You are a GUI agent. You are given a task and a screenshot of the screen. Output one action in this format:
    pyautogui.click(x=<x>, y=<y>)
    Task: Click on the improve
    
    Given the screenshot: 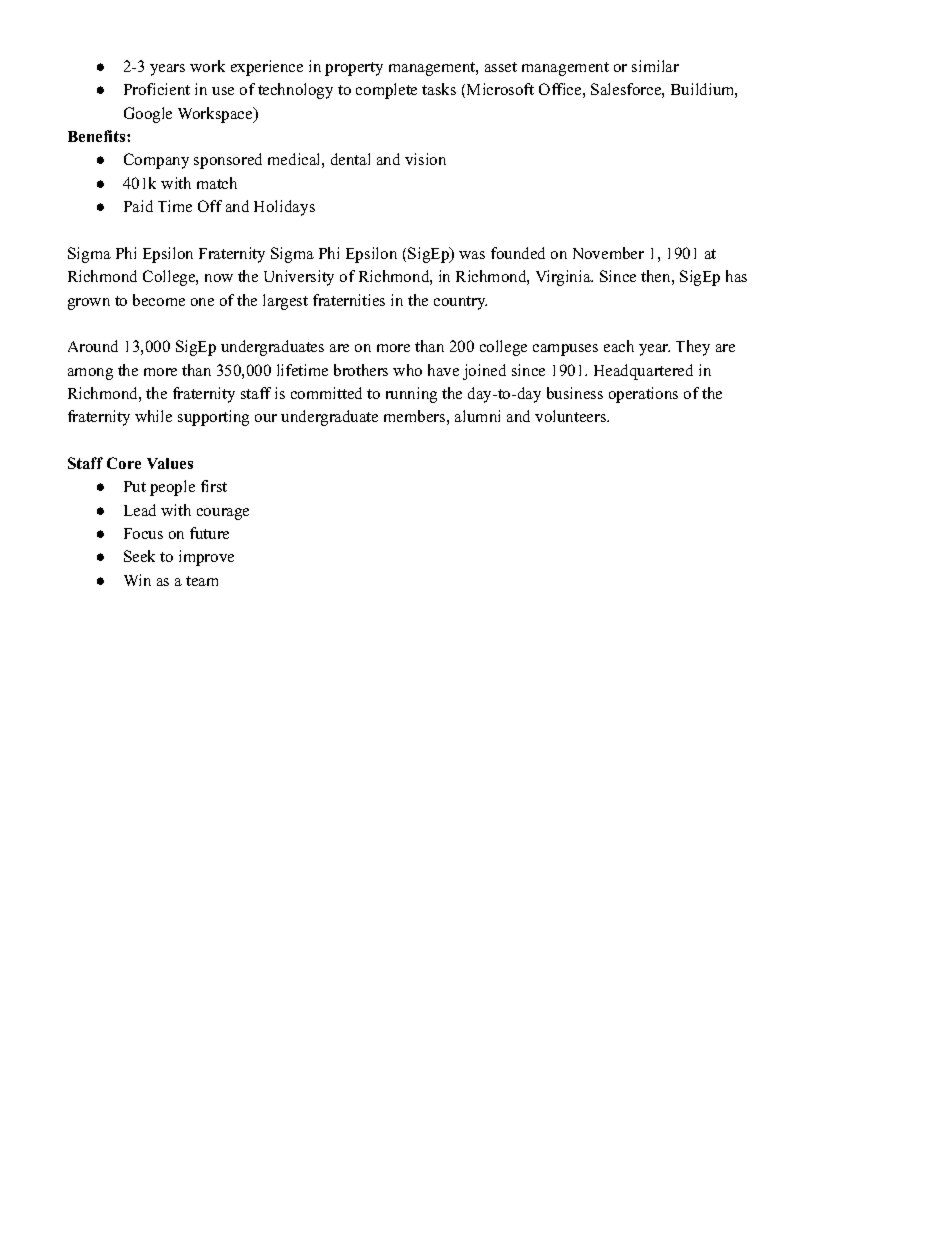 What is the action you would take?
    pyautogui.click(x=206, y=558)
